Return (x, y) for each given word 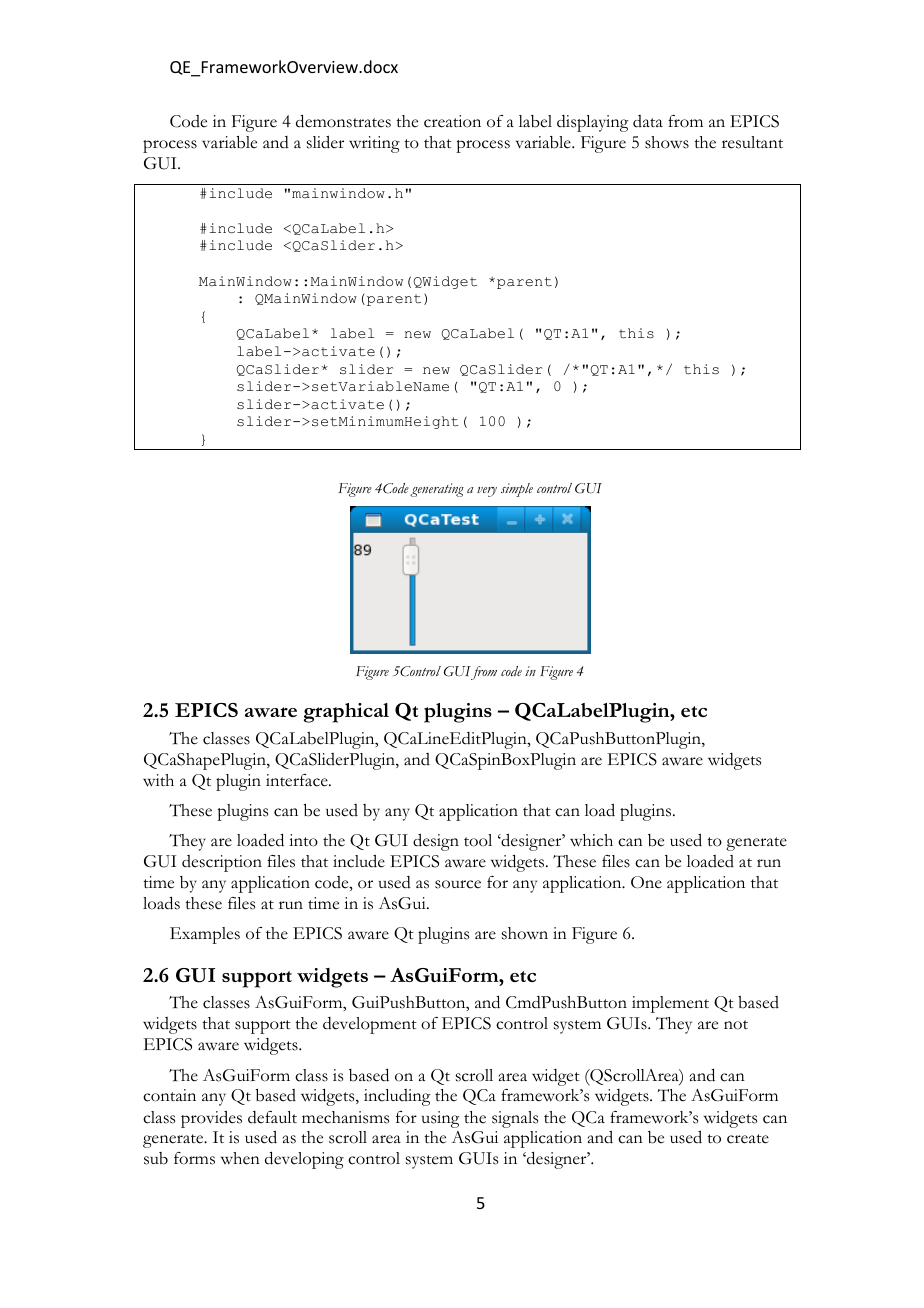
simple (517, 490)
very (487, 492)
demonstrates (343, 121)
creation (452, 121)
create (748, 1139)
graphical (346, 713)
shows (667, 142)
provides (211, 1119)
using (440, 1119)
